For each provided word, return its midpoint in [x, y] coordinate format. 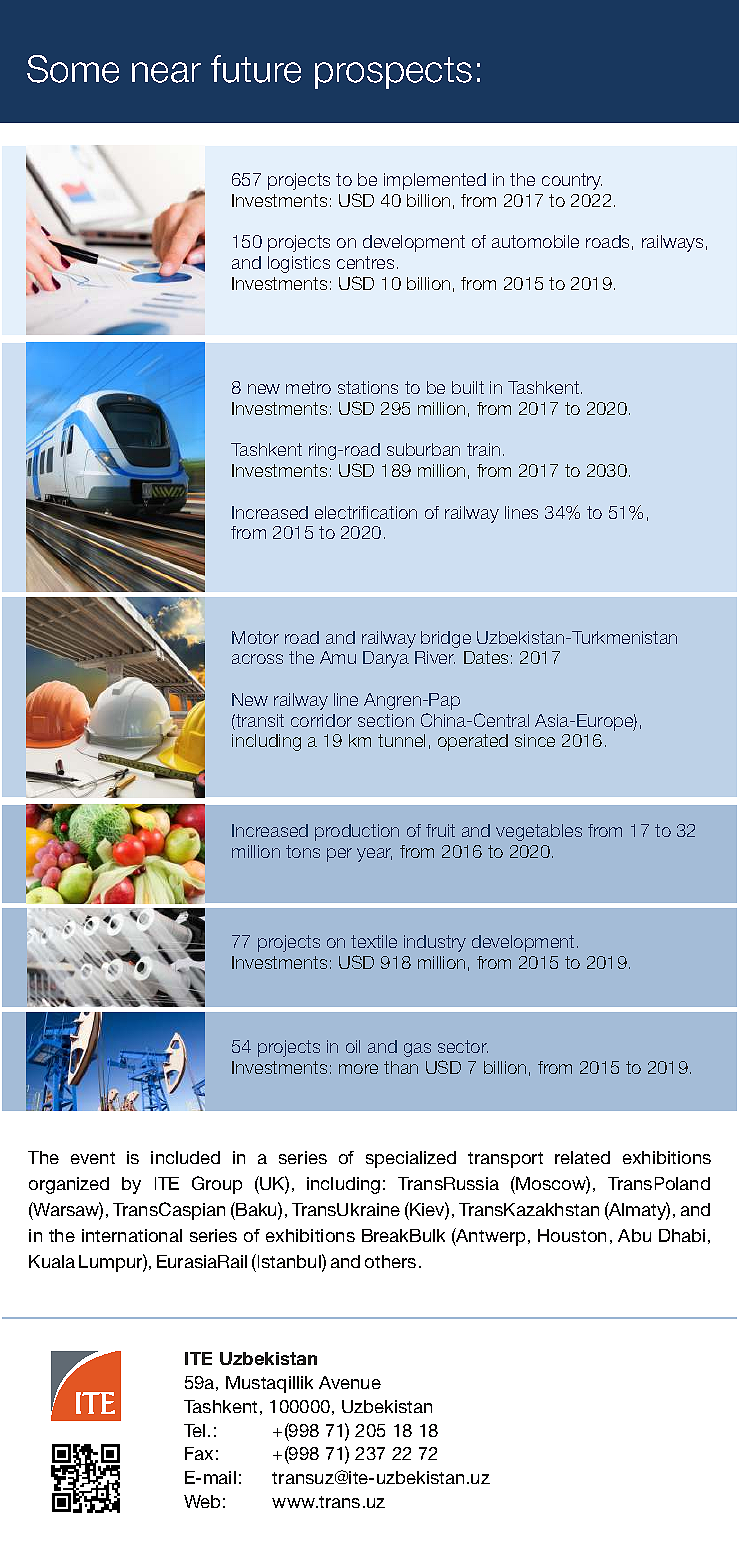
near [166, 72]
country [572, 181]
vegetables [539, 832]
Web [202, 1501]
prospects [393, 73]
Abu [634, 1235]
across [257, 659]
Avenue [350, 1382]
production [357, 832]
